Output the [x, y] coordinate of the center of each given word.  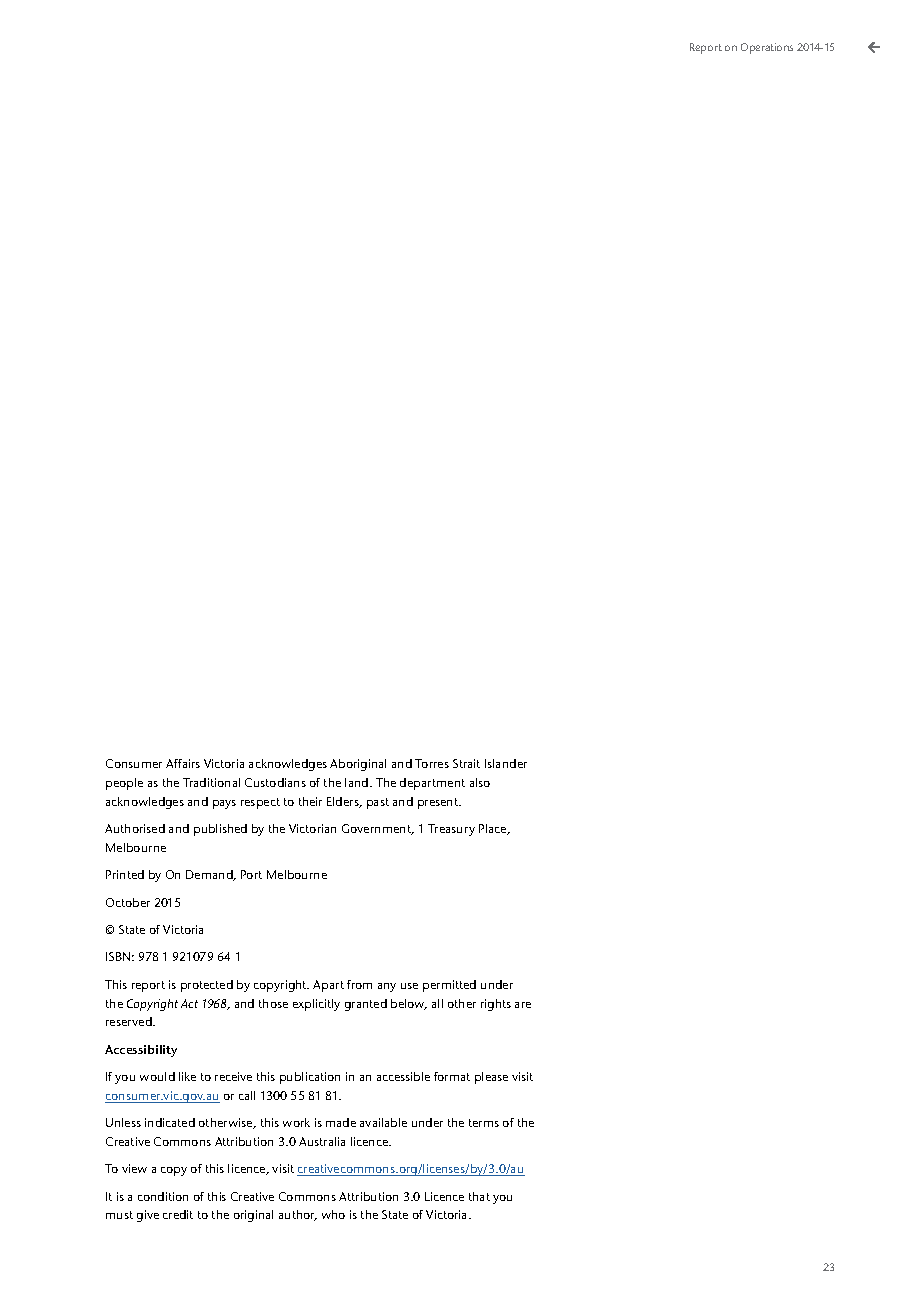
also [480, 782]
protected [207, 986]
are [523, 1005]
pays [224, 804]
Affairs [183, 763]
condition [163, 1196]
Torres [432, 763]
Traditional [211, 782]
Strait [466, 763]
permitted [449, 986]
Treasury [451, 830]
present [439, 803]
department [432, 784]
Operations [767, 48]
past [378, 803]
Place [494, 829]
